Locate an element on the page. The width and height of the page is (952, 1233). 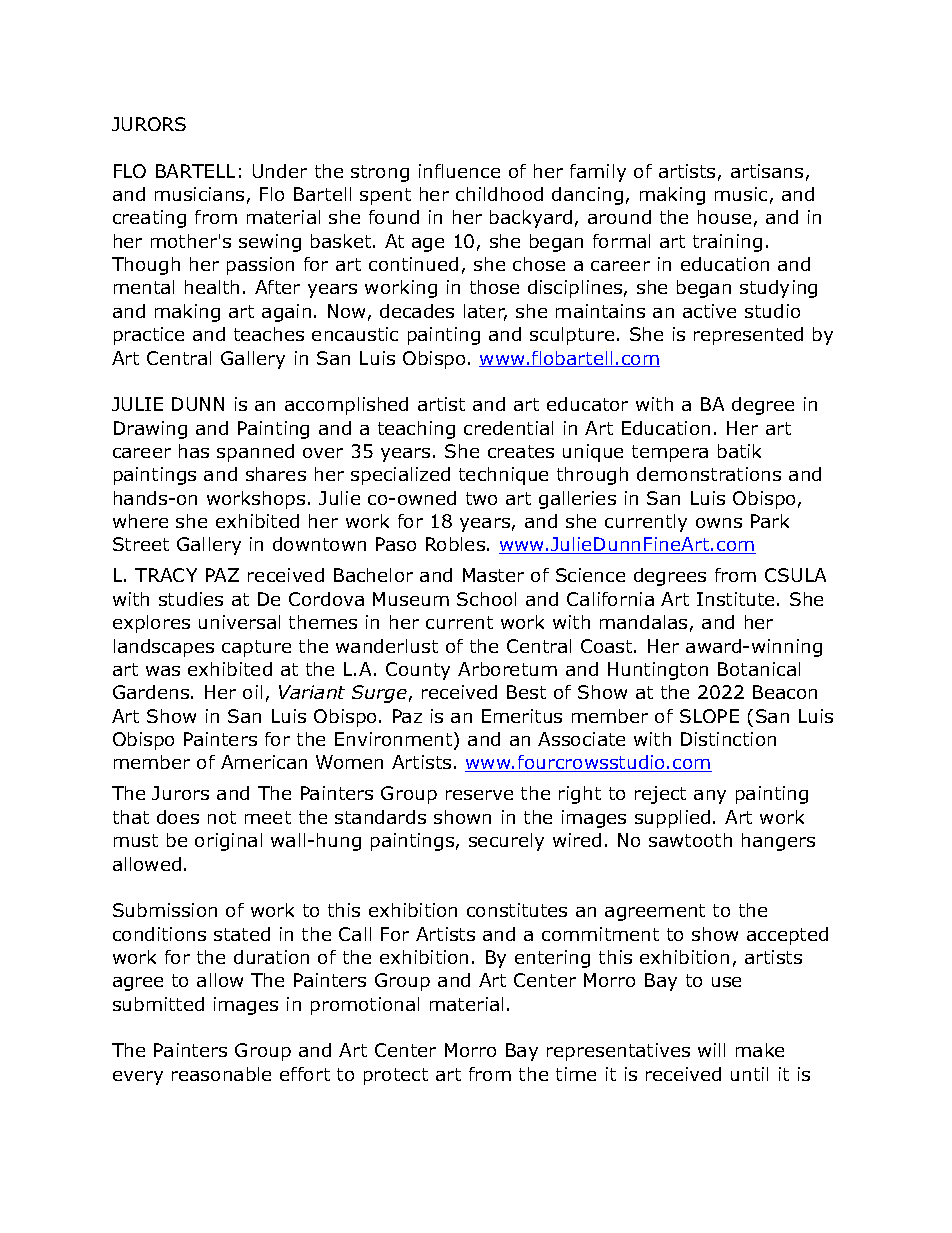
universal is located at coordinates (239, 622).
